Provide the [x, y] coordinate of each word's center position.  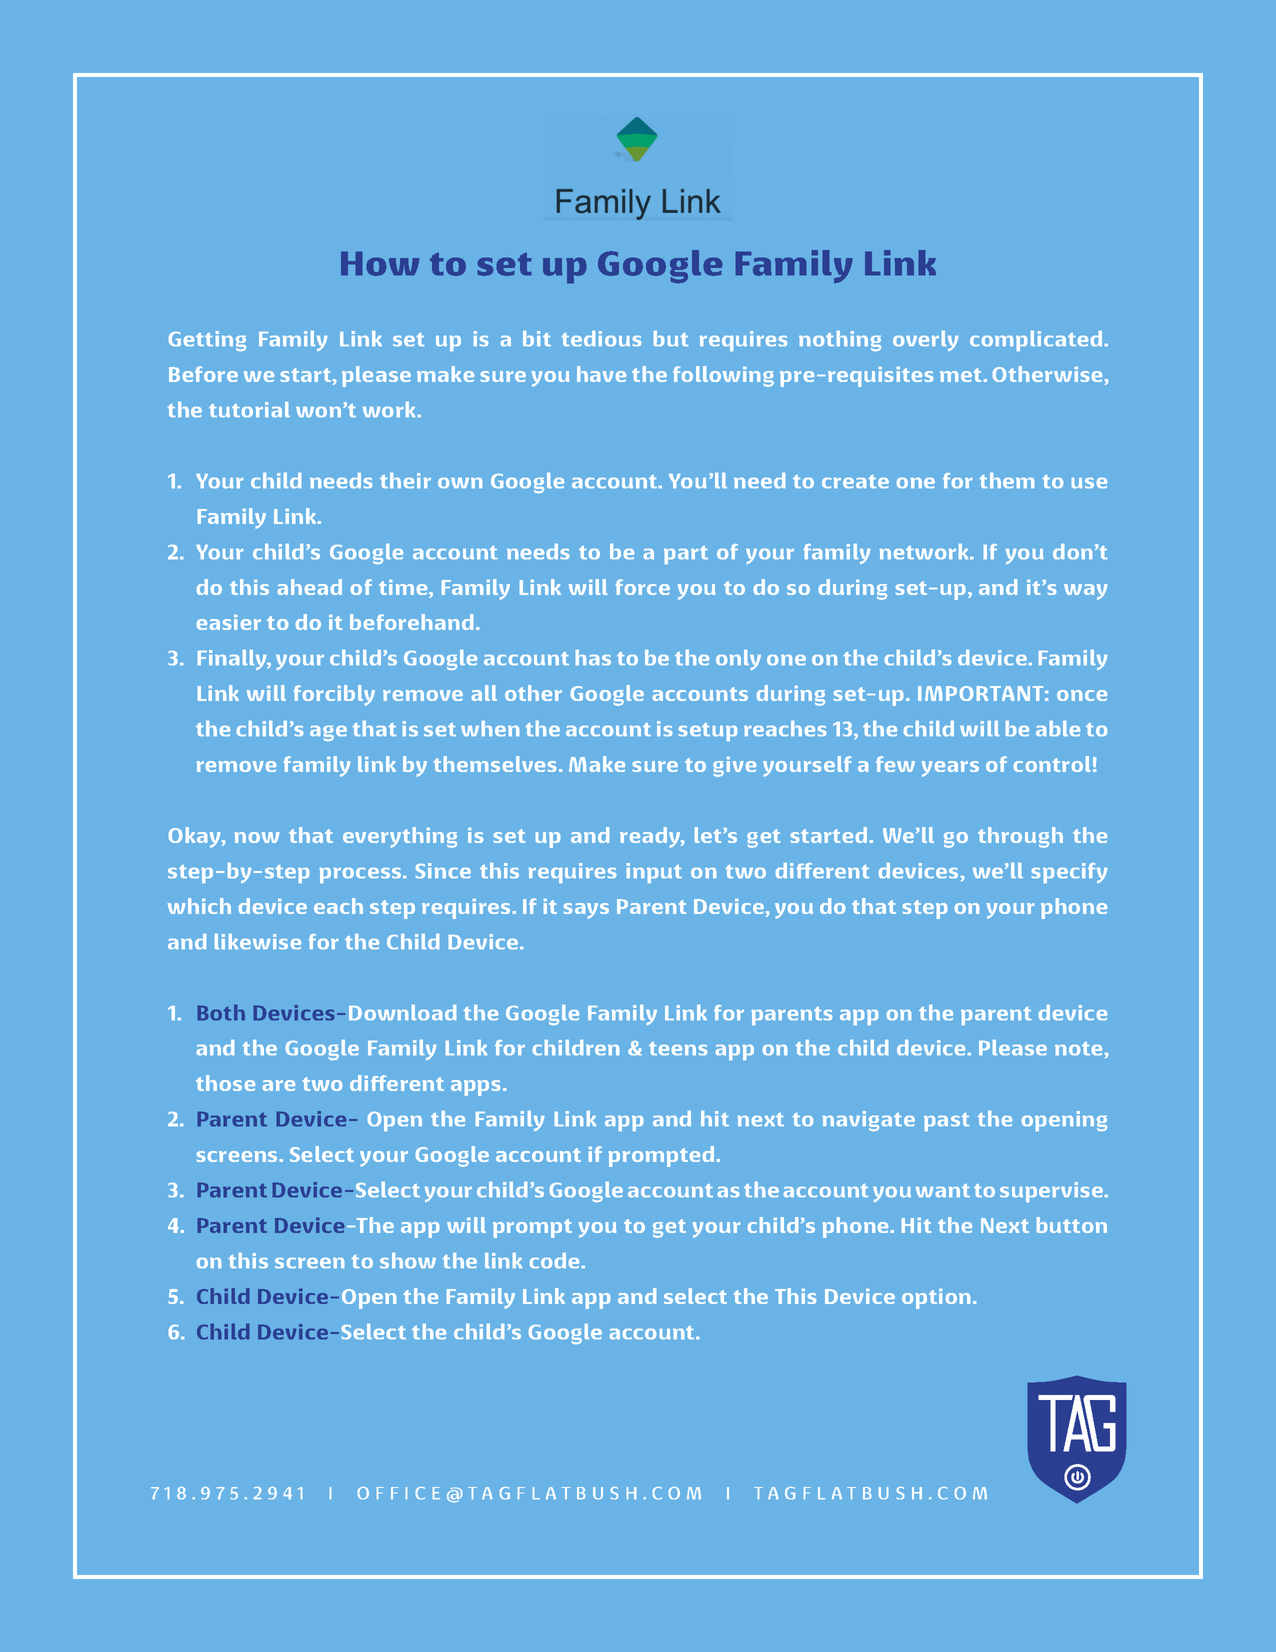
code [554, 1260]
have [601, 374]
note [1080, 1048]
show [408, 1260]
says [586, 911]
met [960, 375]
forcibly [334, 695]
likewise [258, 941]
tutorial [249, 409]
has [593, 657]
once [1082, 695]
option [936, 1299]
